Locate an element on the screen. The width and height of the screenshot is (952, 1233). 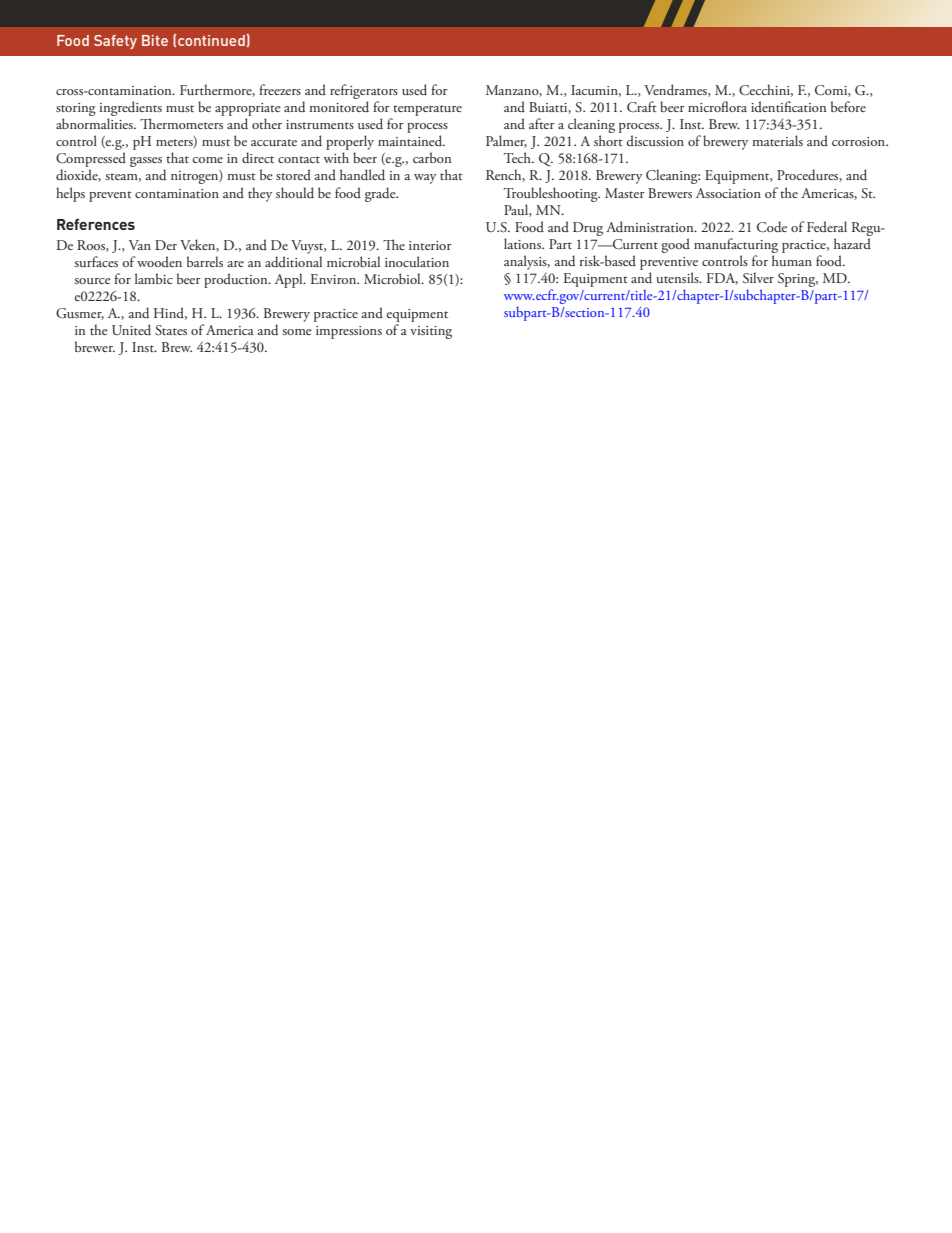
way is located at coordinates (425, 179).
